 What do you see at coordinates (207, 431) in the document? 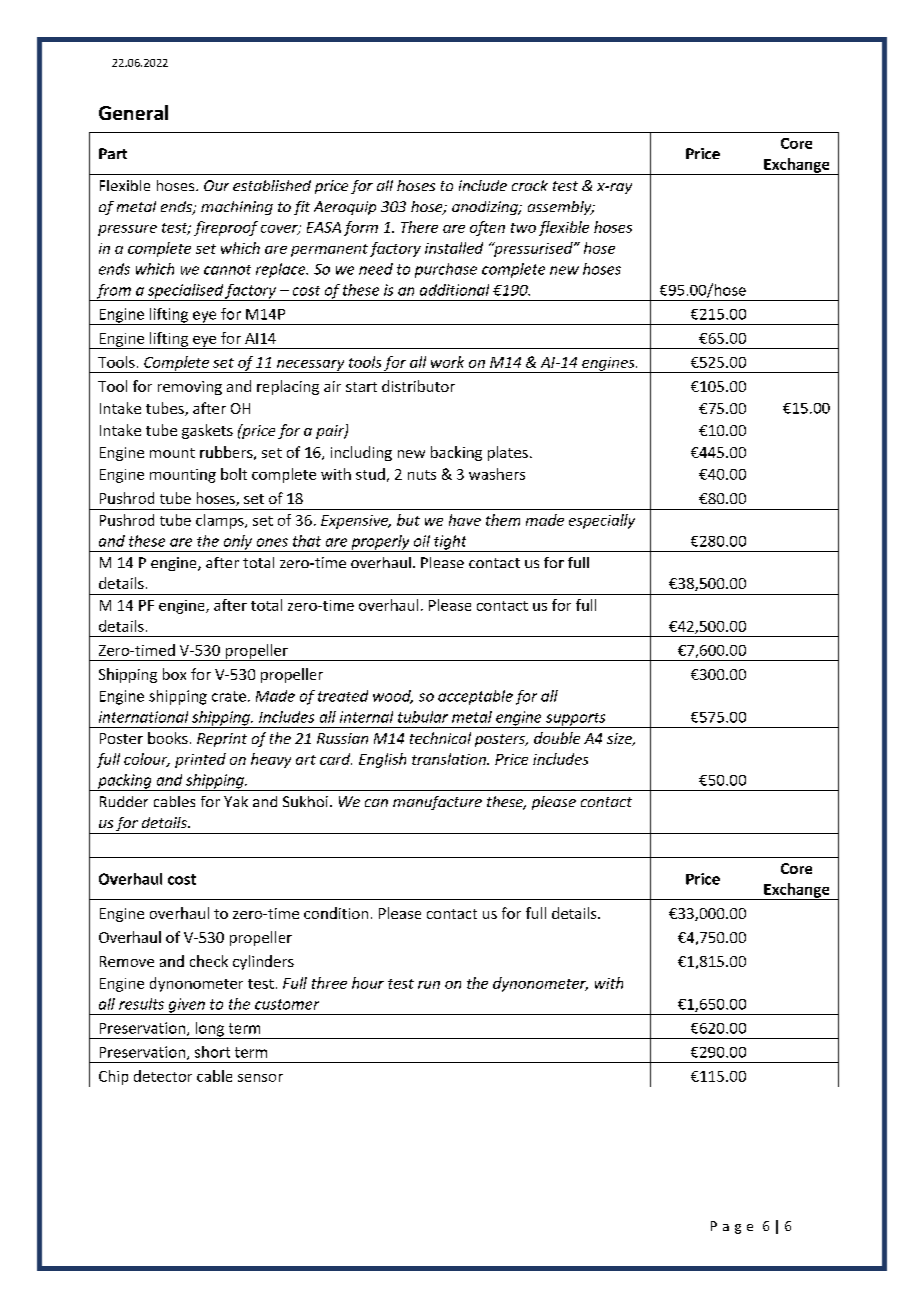
I see `gaskets` at bounding box center [207, 431].
